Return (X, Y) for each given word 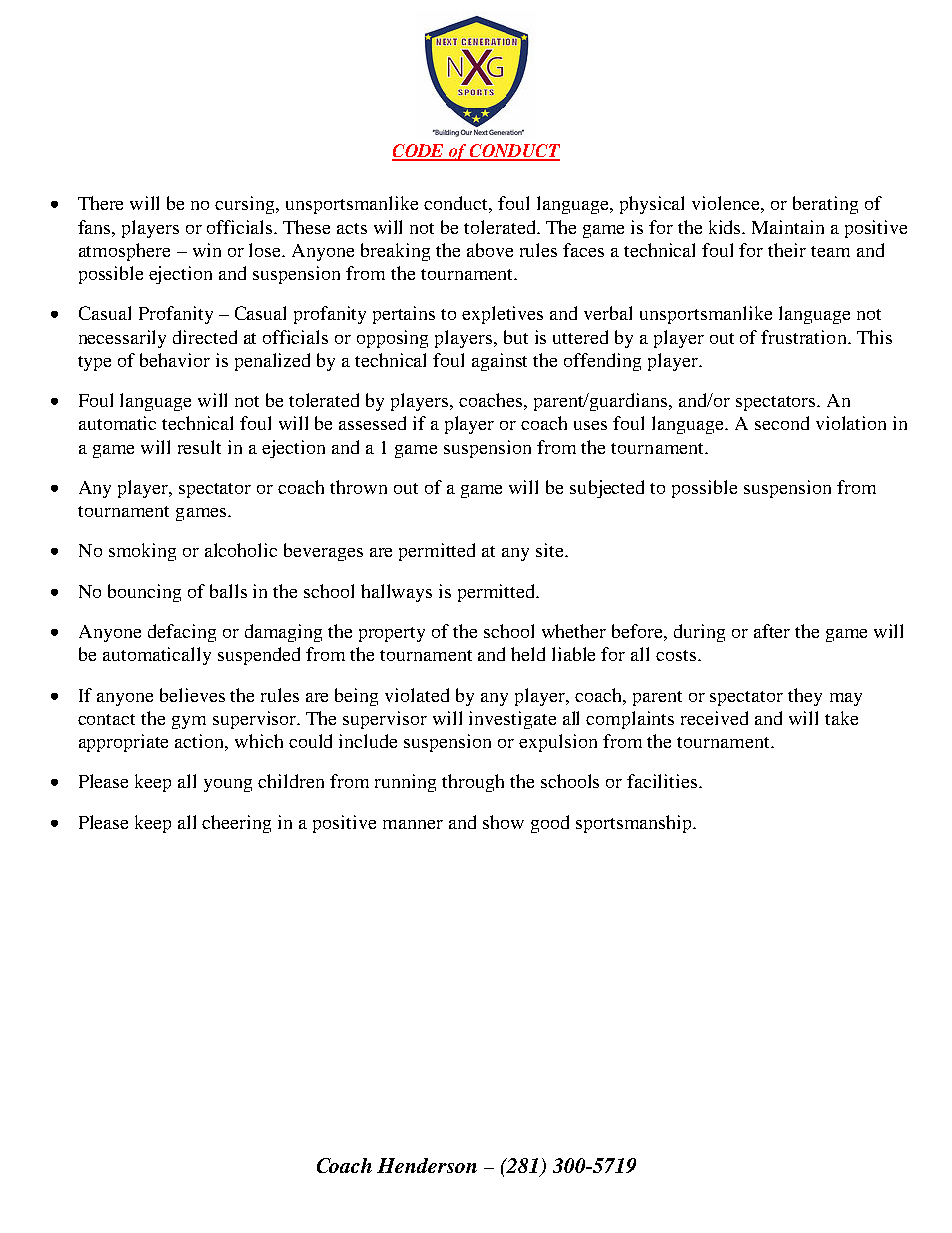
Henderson (427, 1165)
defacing (182, 633)
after (772, 631)
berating (825, 205)
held (528, 654)
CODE (419, 152)
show (503, 822)
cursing (246, 205)
